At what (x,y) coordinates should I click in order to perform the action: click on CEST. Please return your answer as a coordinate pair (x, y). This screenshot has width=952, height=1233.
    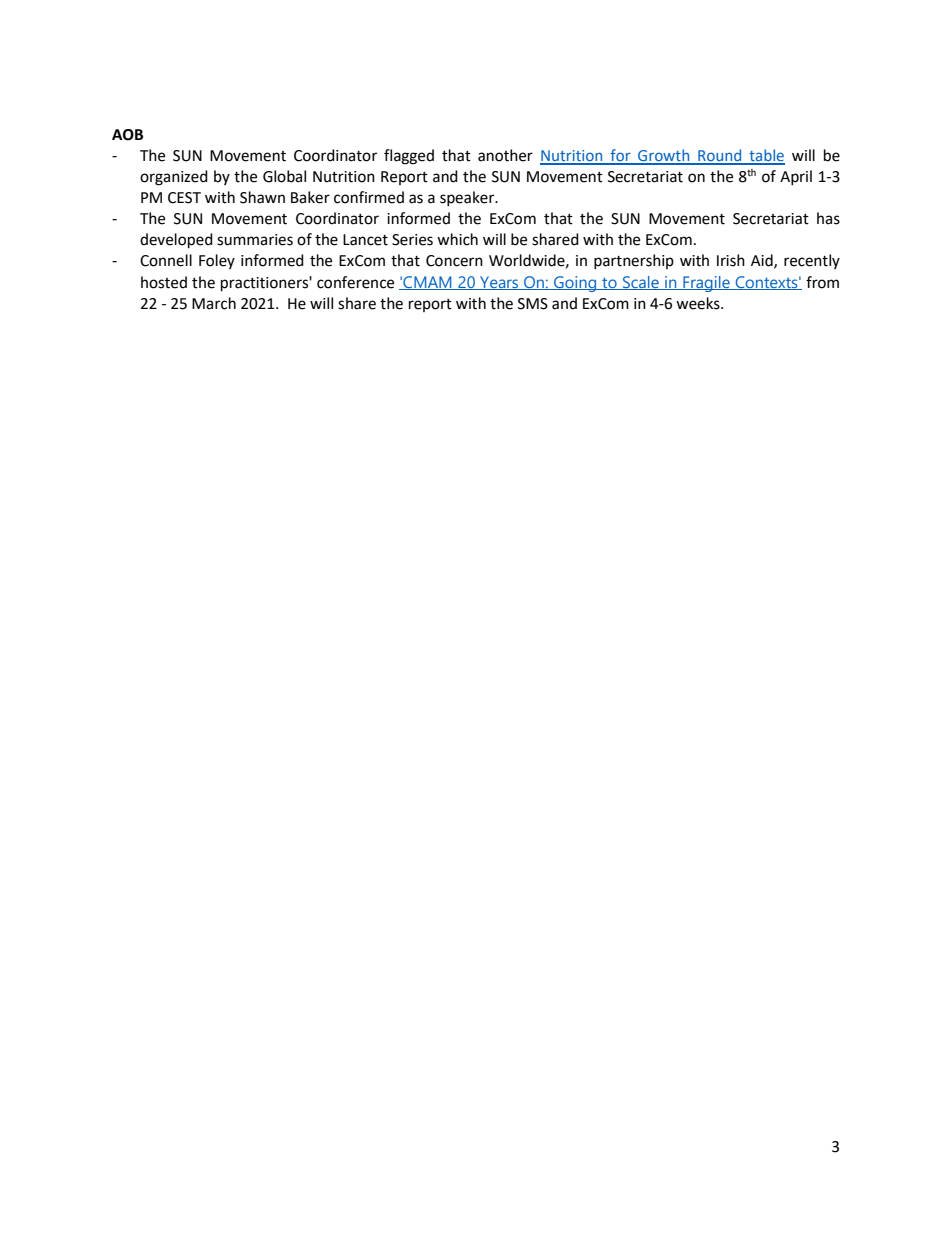
    Looking at the image, I should click on (184, 198).
